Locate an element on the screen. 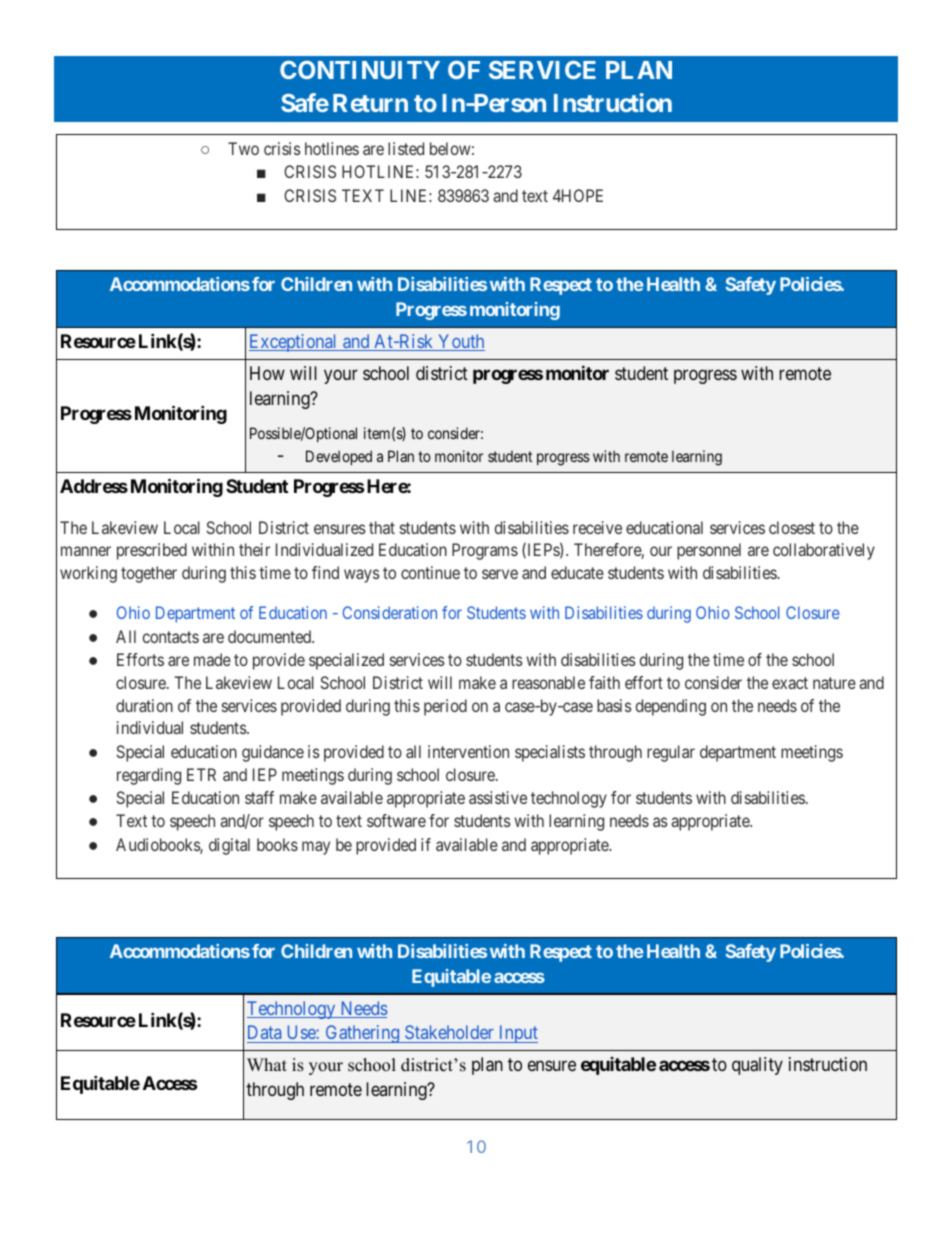 Image resolution: width=952 pixels, height=1233 pixels. collaboratively is located at coordinates (824, 551).
